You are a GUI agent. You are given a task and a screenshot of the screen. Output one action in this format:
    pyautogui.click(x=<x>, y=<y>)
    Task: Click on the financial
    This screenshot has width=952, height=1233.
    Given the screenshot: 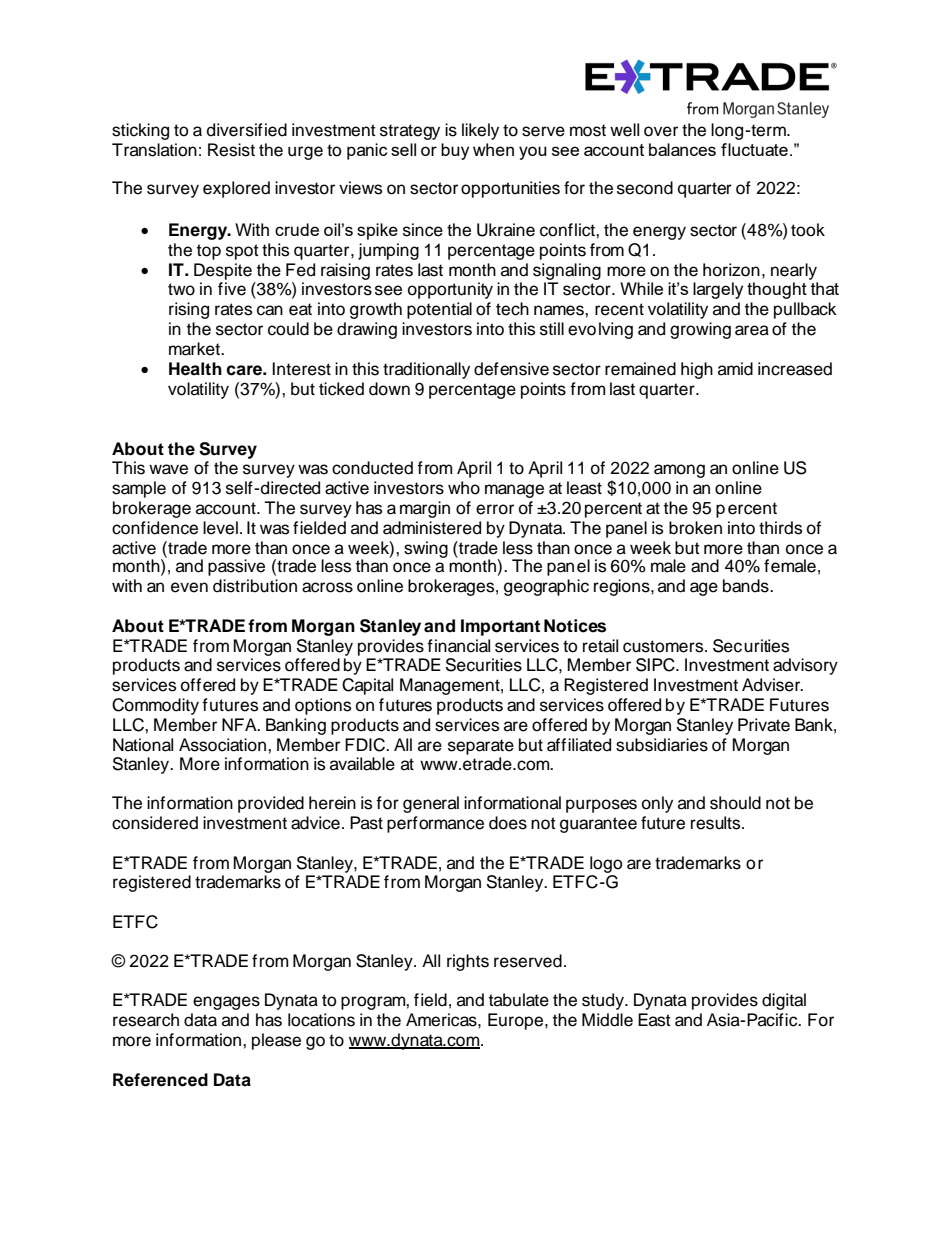 What is the action you would take?
    pyautogui.click(x=458, y=646)
